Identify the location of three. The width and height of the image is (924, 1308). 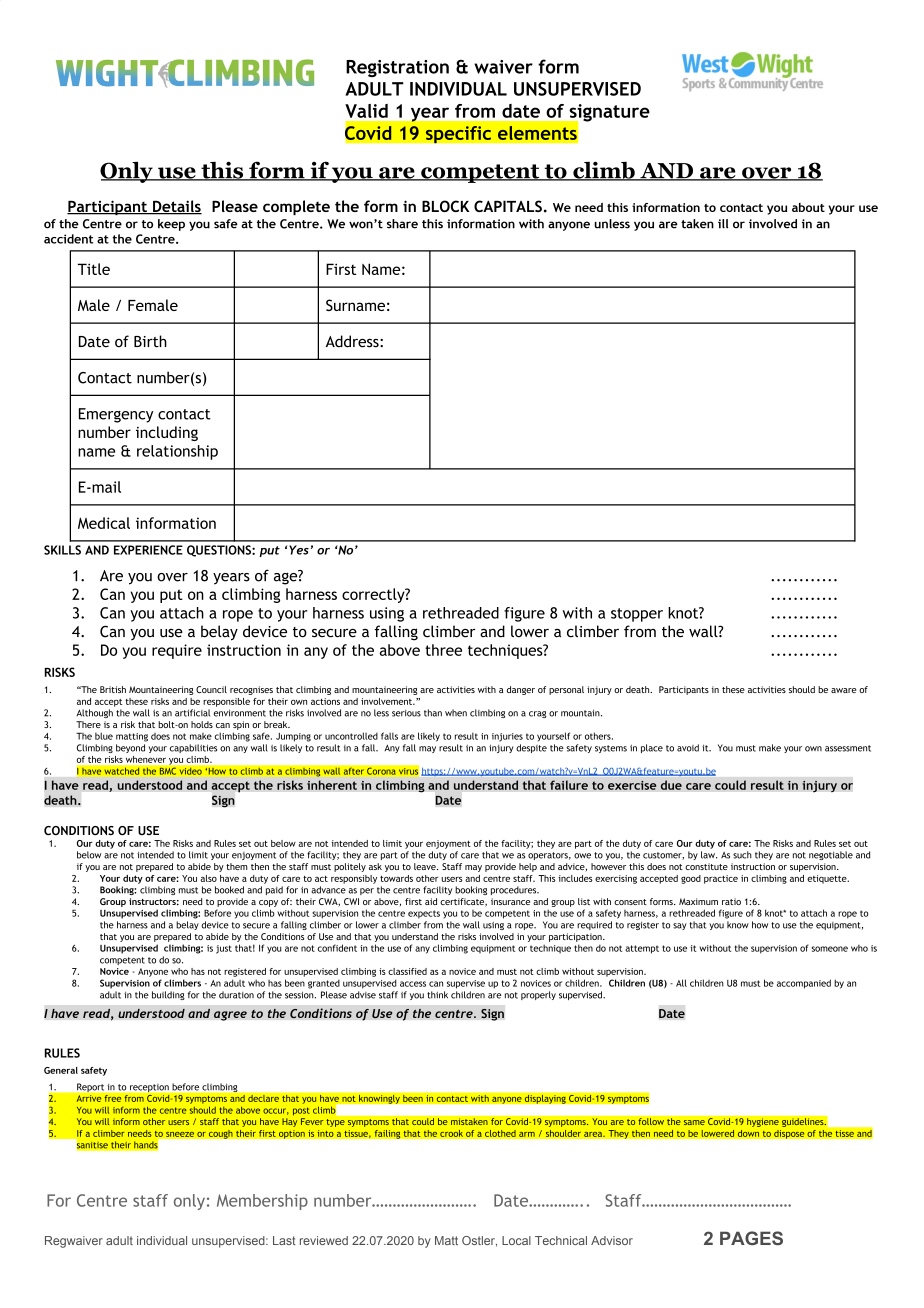
(443, 650).
